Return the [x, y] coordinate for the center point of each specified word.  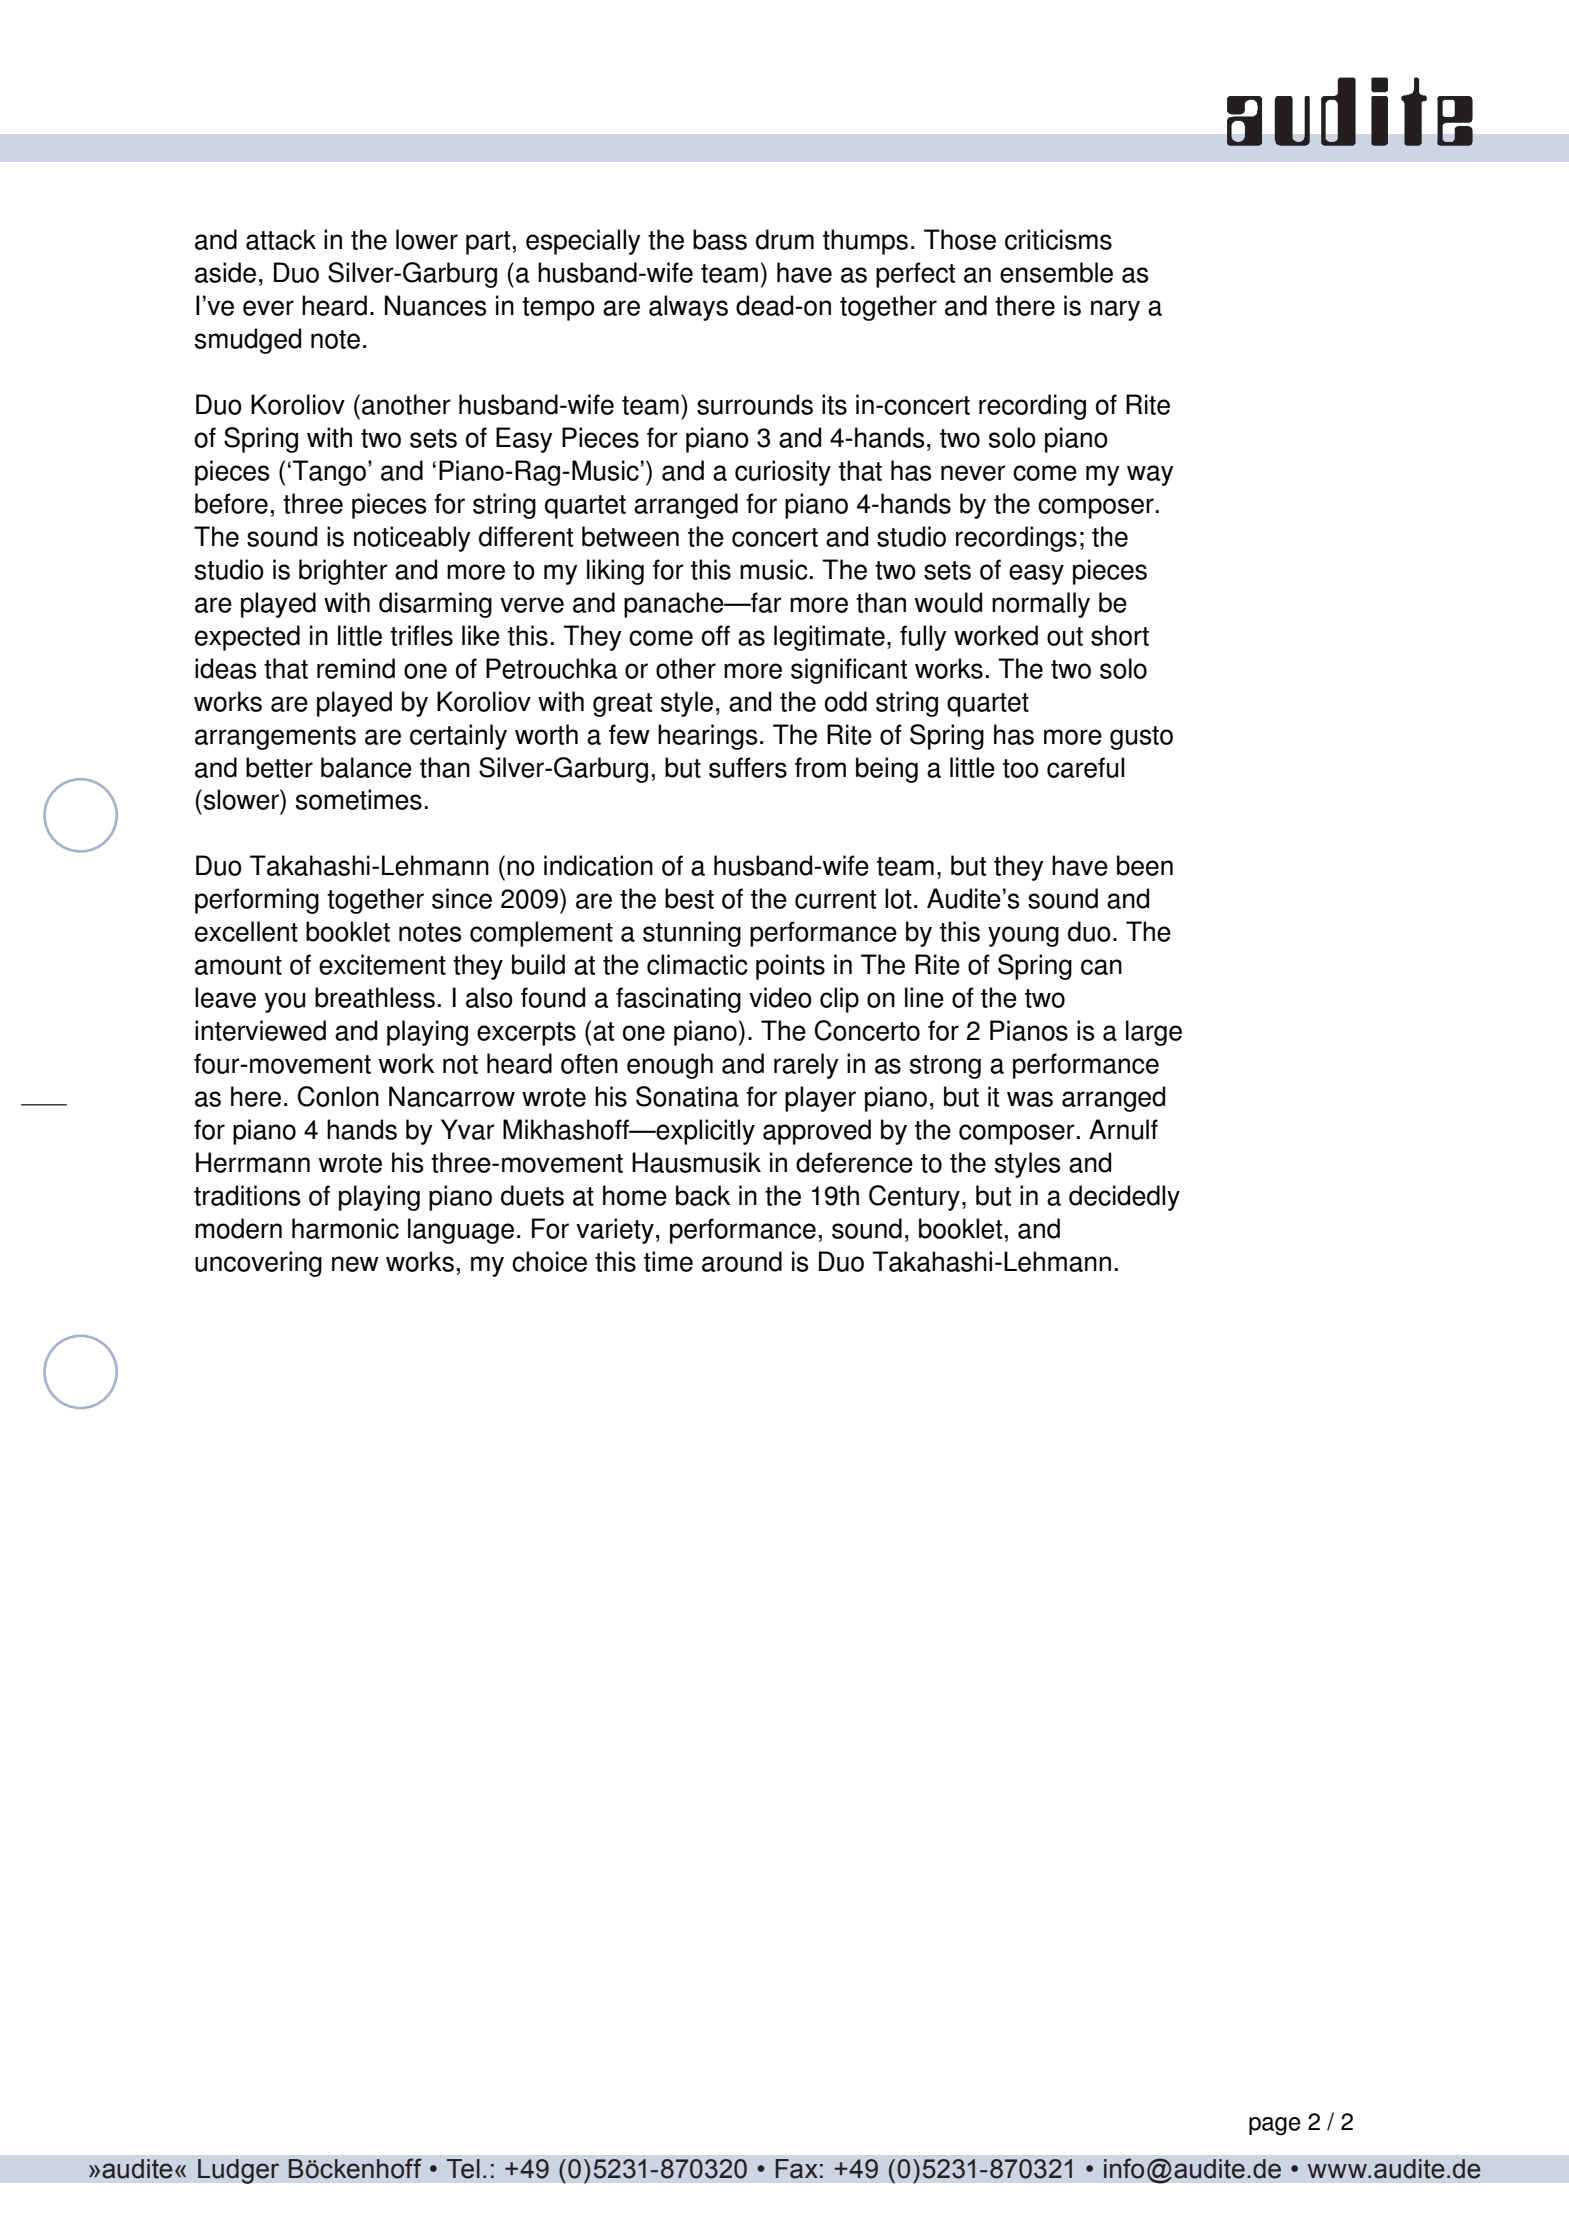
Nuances [436, 305]
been [1145, 865]
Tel [463, 2169]
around [742, 1261]
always [688, 308]
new [355, 1264]
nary [1115, 310]
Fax [796, 2169]
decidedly [1124, 1198]
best [689, 898]
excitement [382, 964]
